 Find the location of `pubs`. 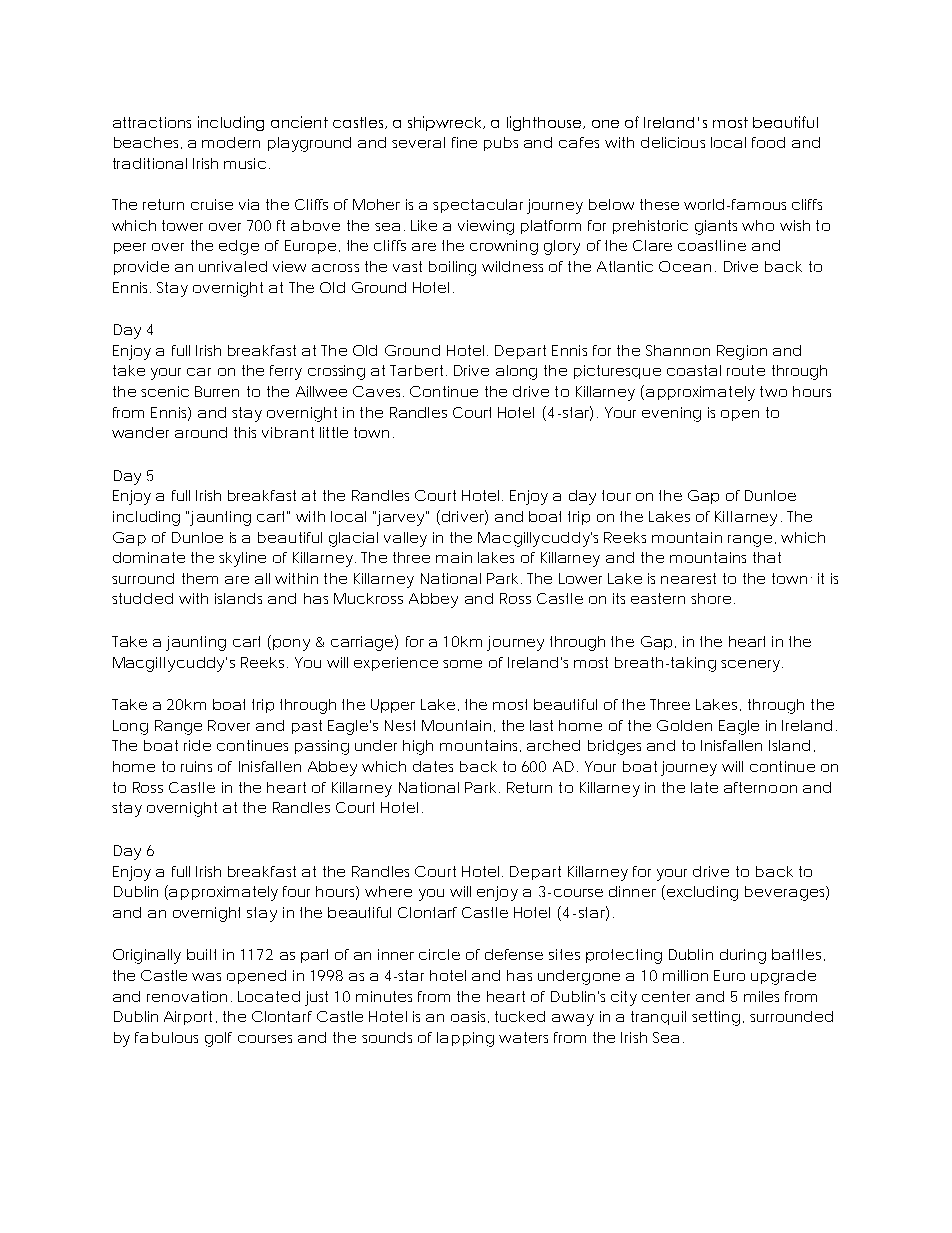

pubs is located at coordinates (501, 144).
